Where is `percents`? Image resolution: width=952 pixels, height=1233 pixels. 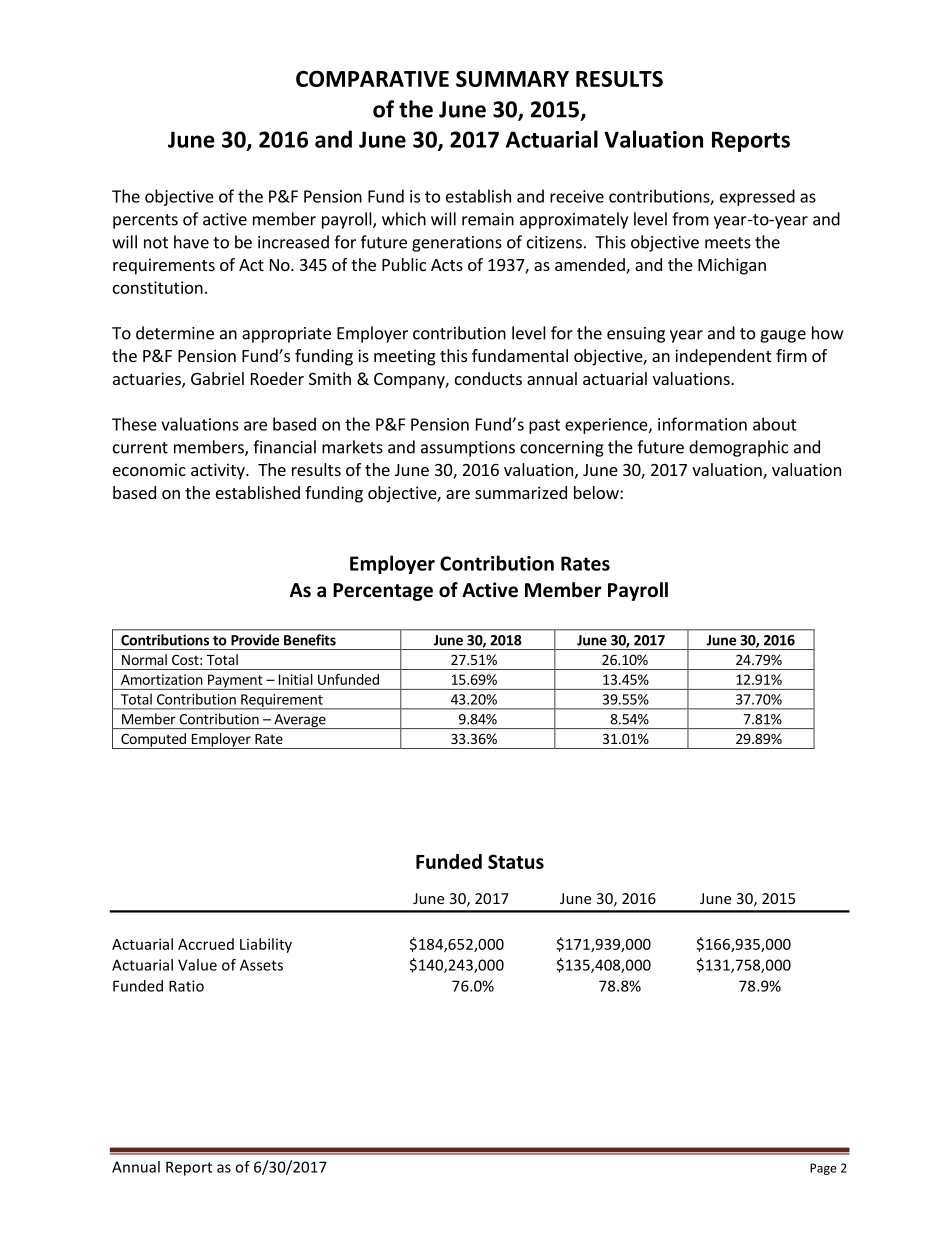 percents is located at coordinates (145, 221).
